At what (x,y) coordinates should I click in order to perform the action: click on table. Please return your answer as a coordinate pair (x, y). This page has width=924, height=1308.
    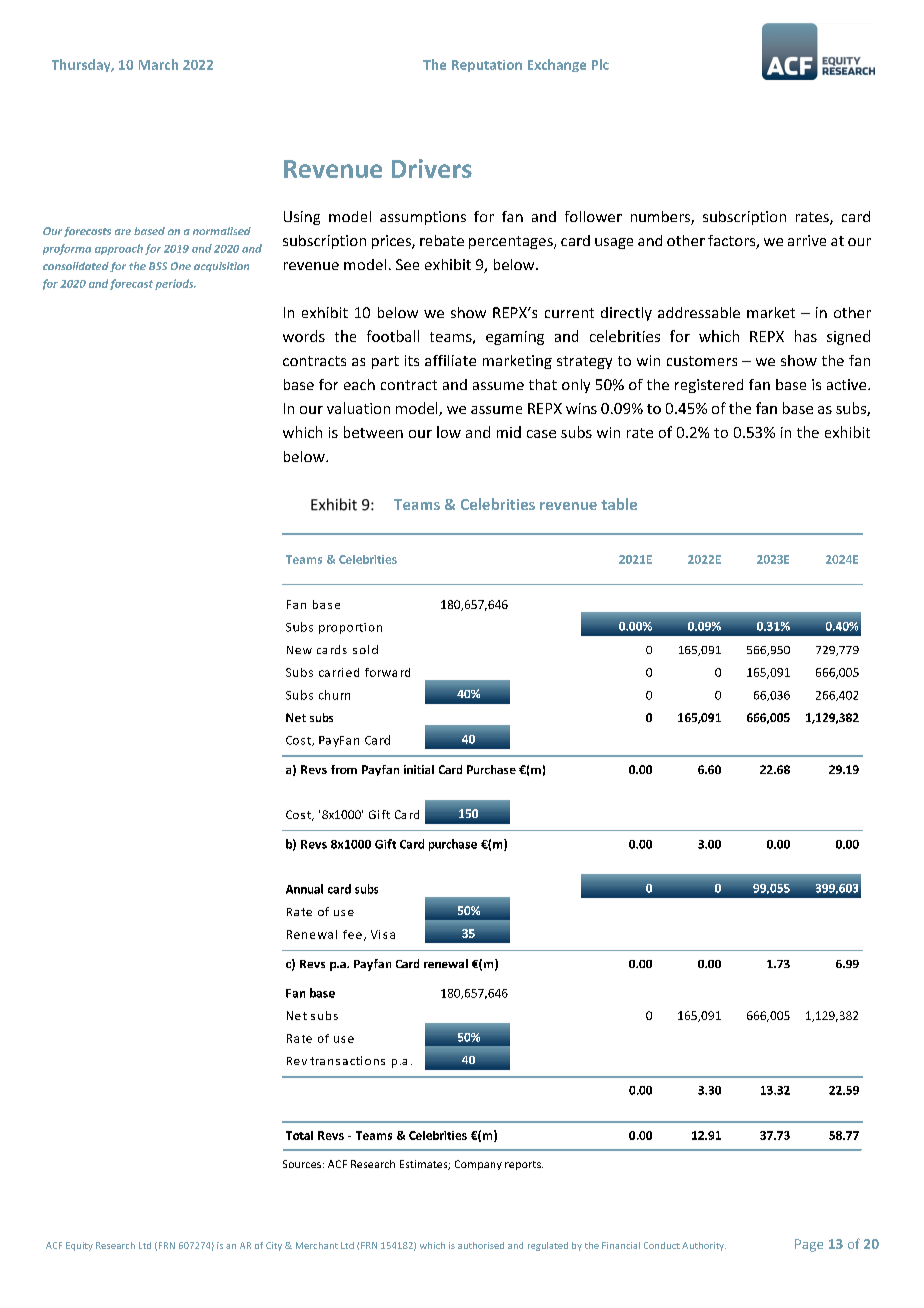
    Looking at the image, I should click on (619, 504).
